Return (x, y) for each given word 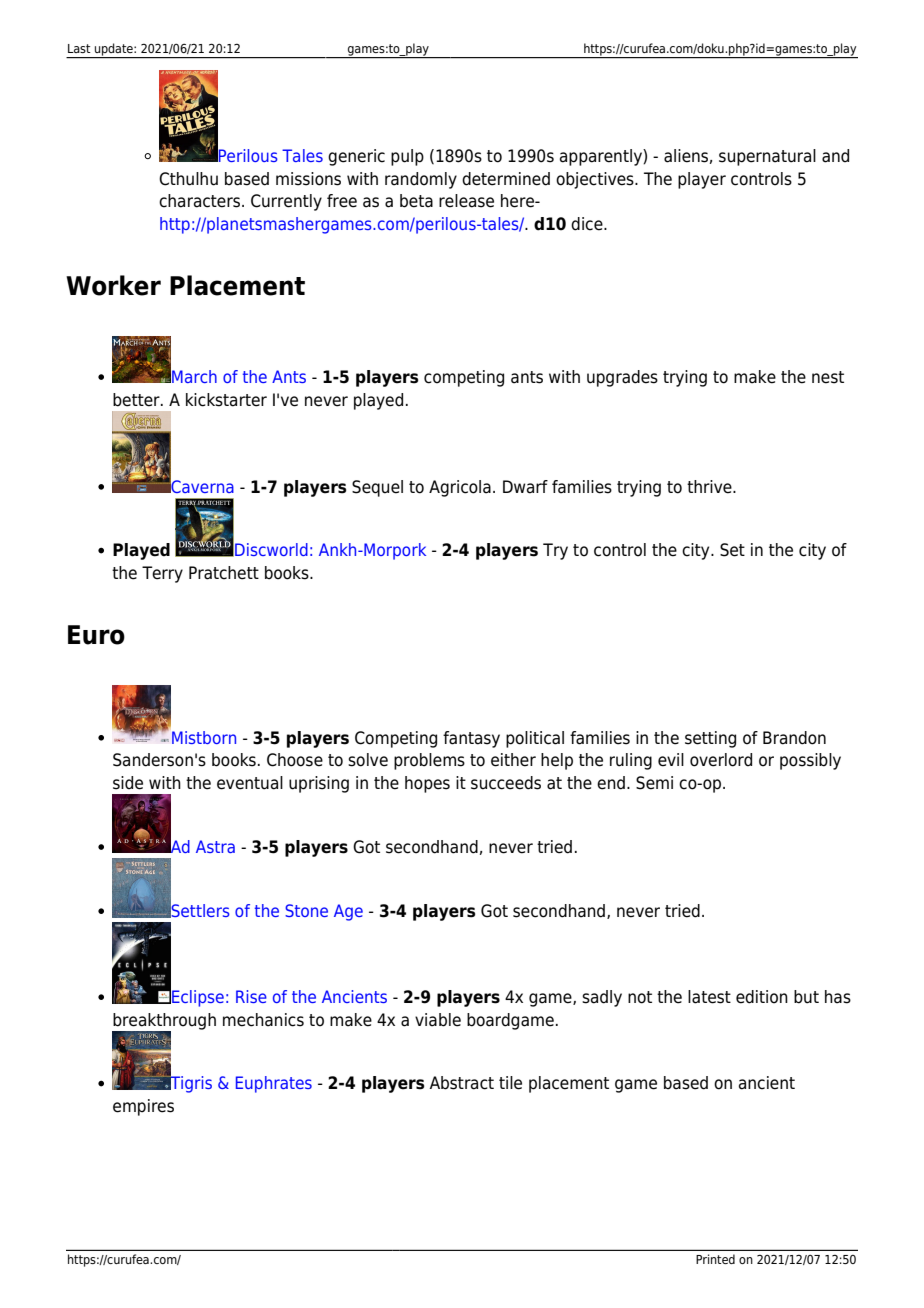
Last (79, 48)
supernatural (767, 157)
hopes (427, 784)
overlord (721, 760)
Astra (215, 846)
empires (143, 1107)
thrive (710, 487)
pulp (407, 157)
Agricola (460, 488)
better (137, 400)
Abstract (462, 1083)
